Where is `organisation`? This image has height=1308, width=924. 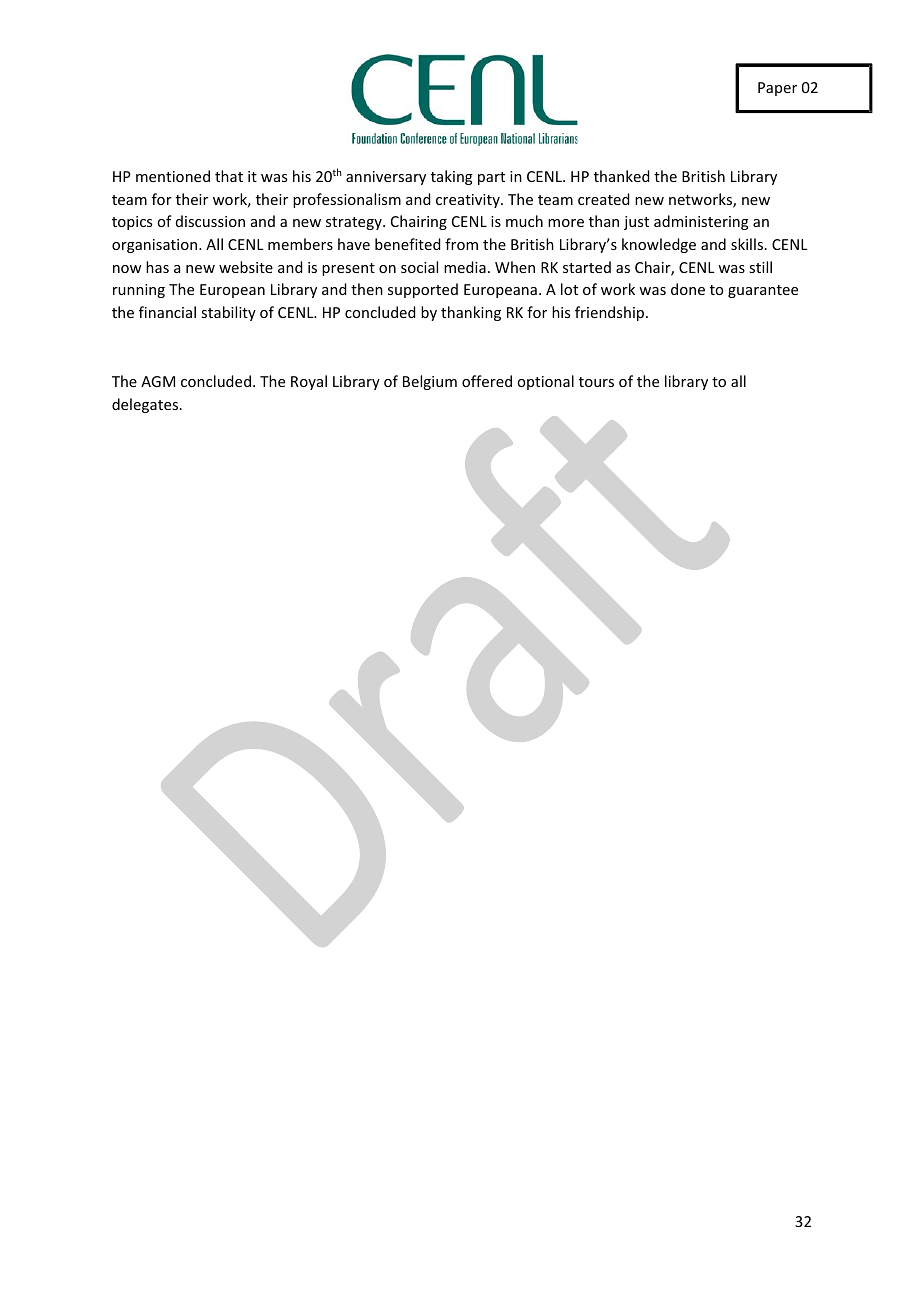 organisation is located at coordinates (156, 246).
